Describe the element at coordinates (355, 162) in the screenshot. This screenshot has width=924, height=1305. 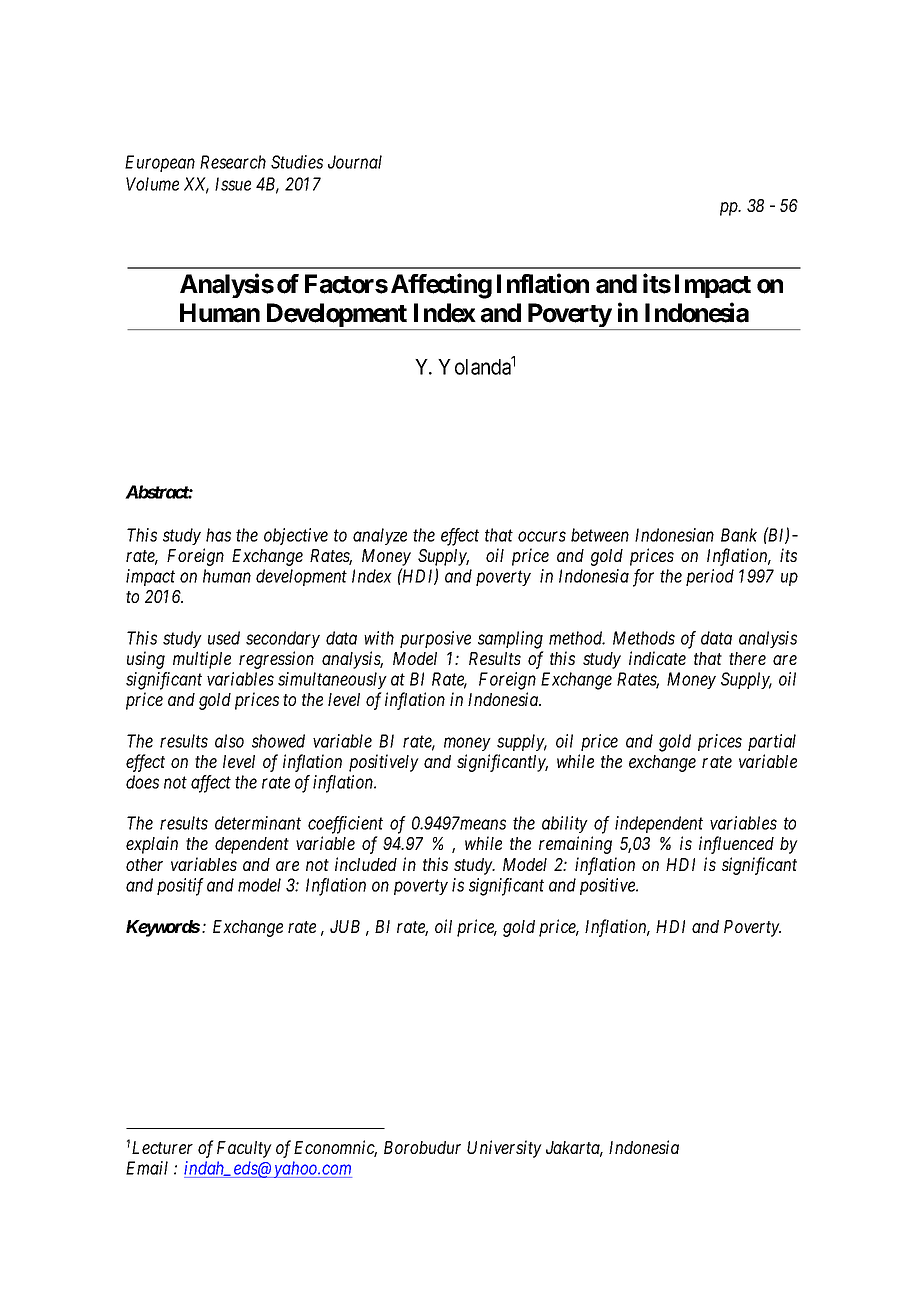
I see `Journal` at that location.
